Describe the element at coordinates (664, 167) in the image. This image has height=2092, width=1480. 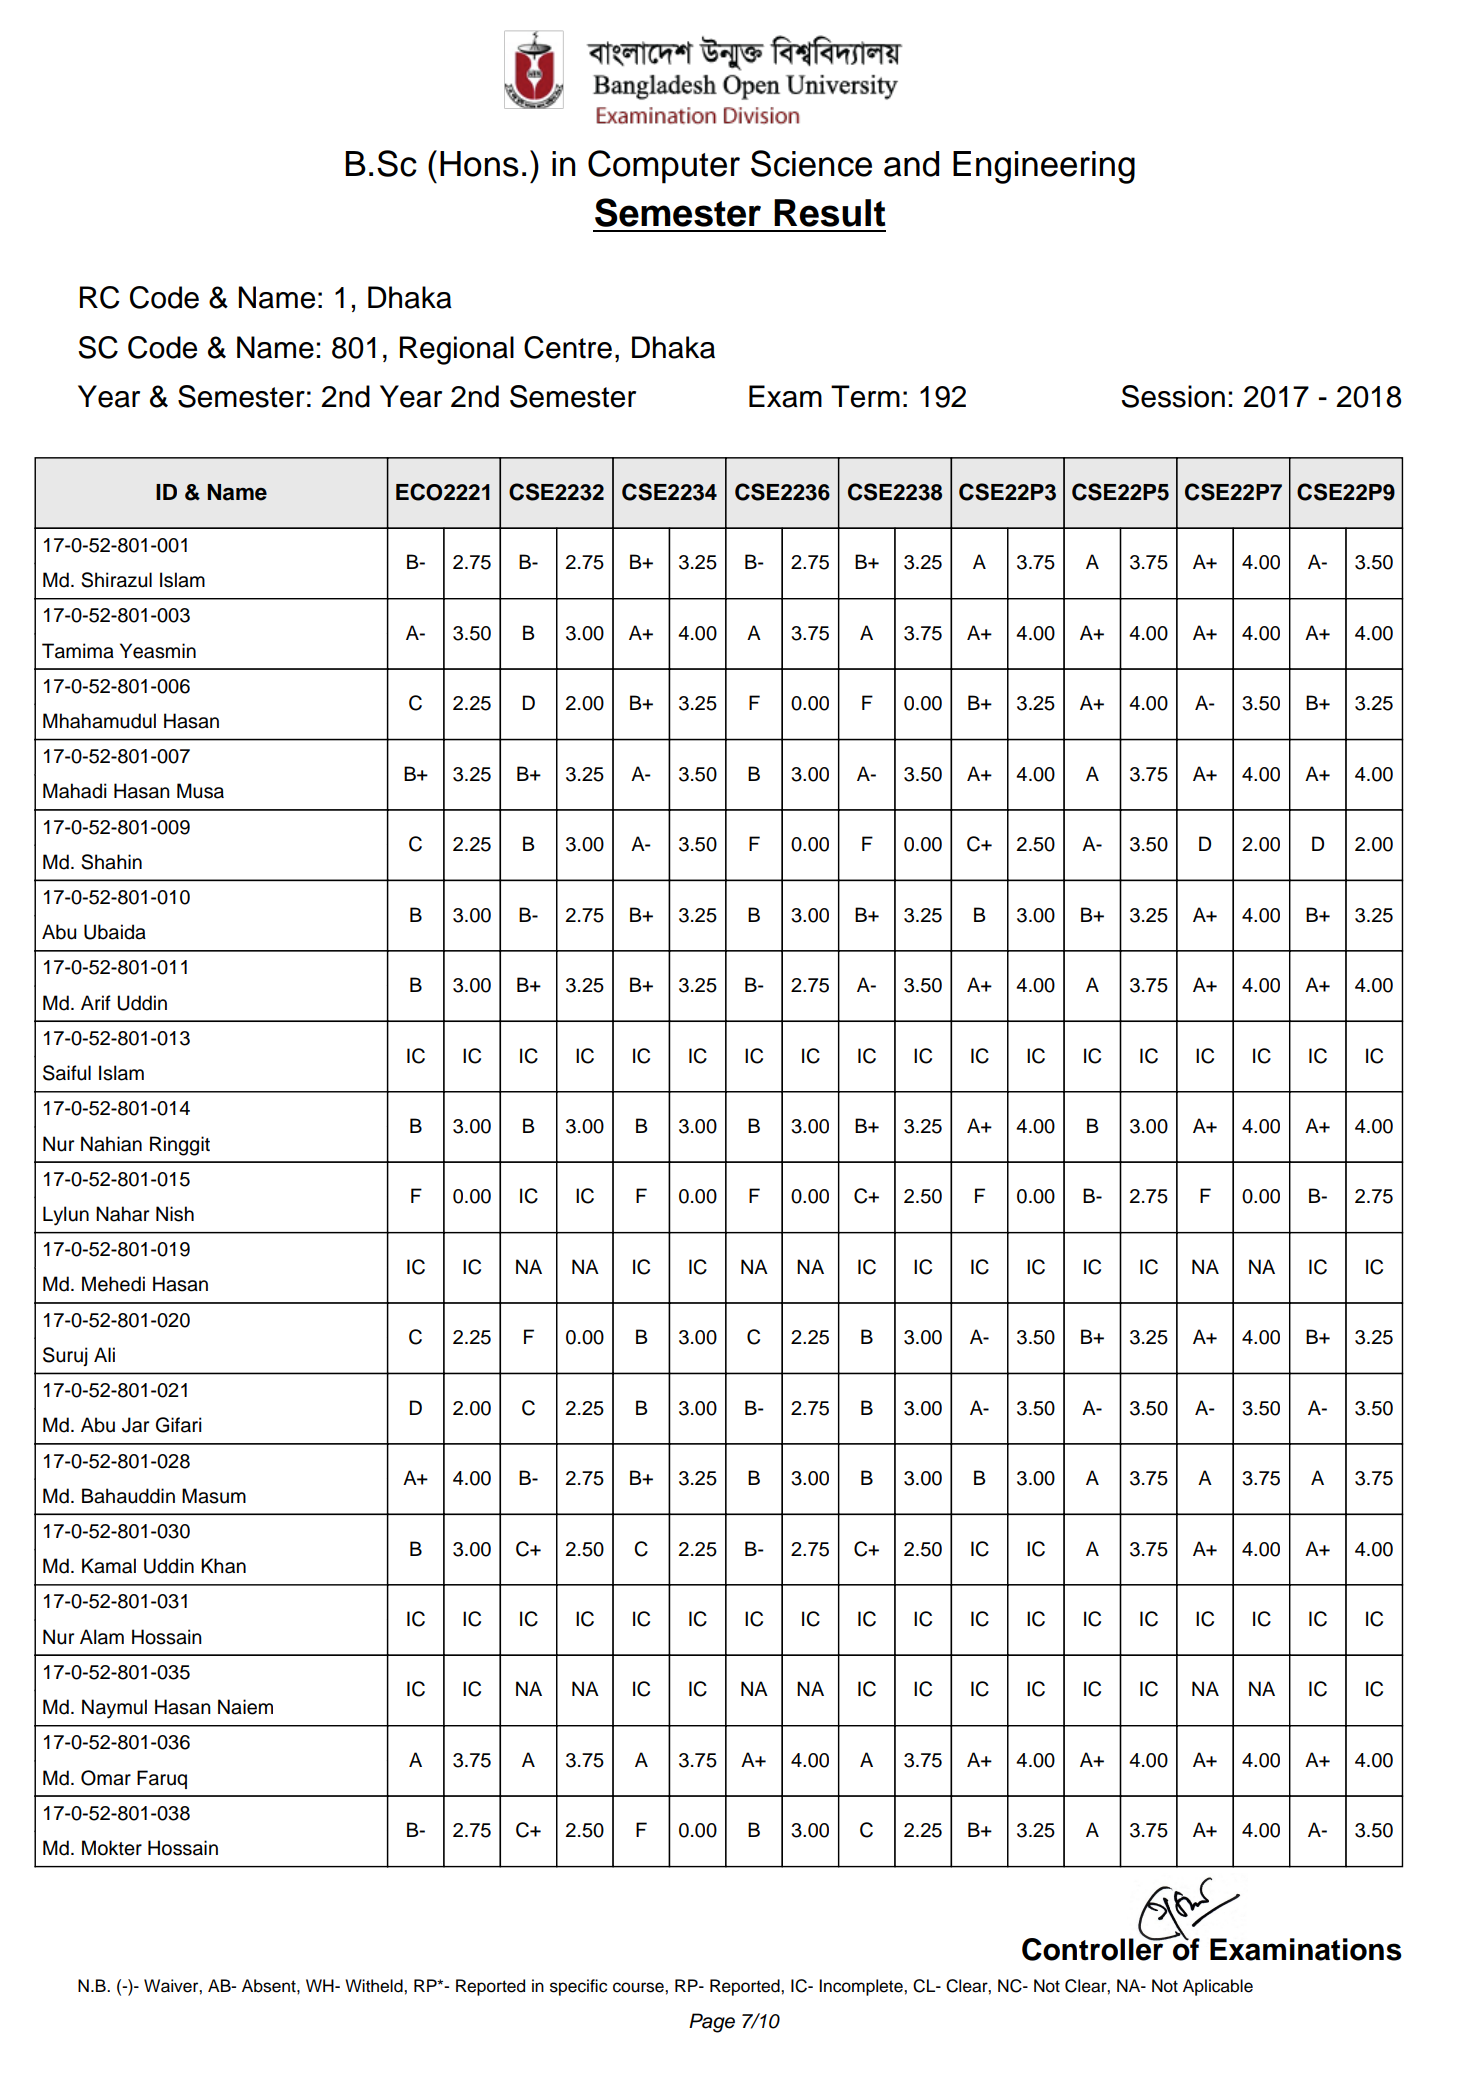
I see `Computer` at that location.
